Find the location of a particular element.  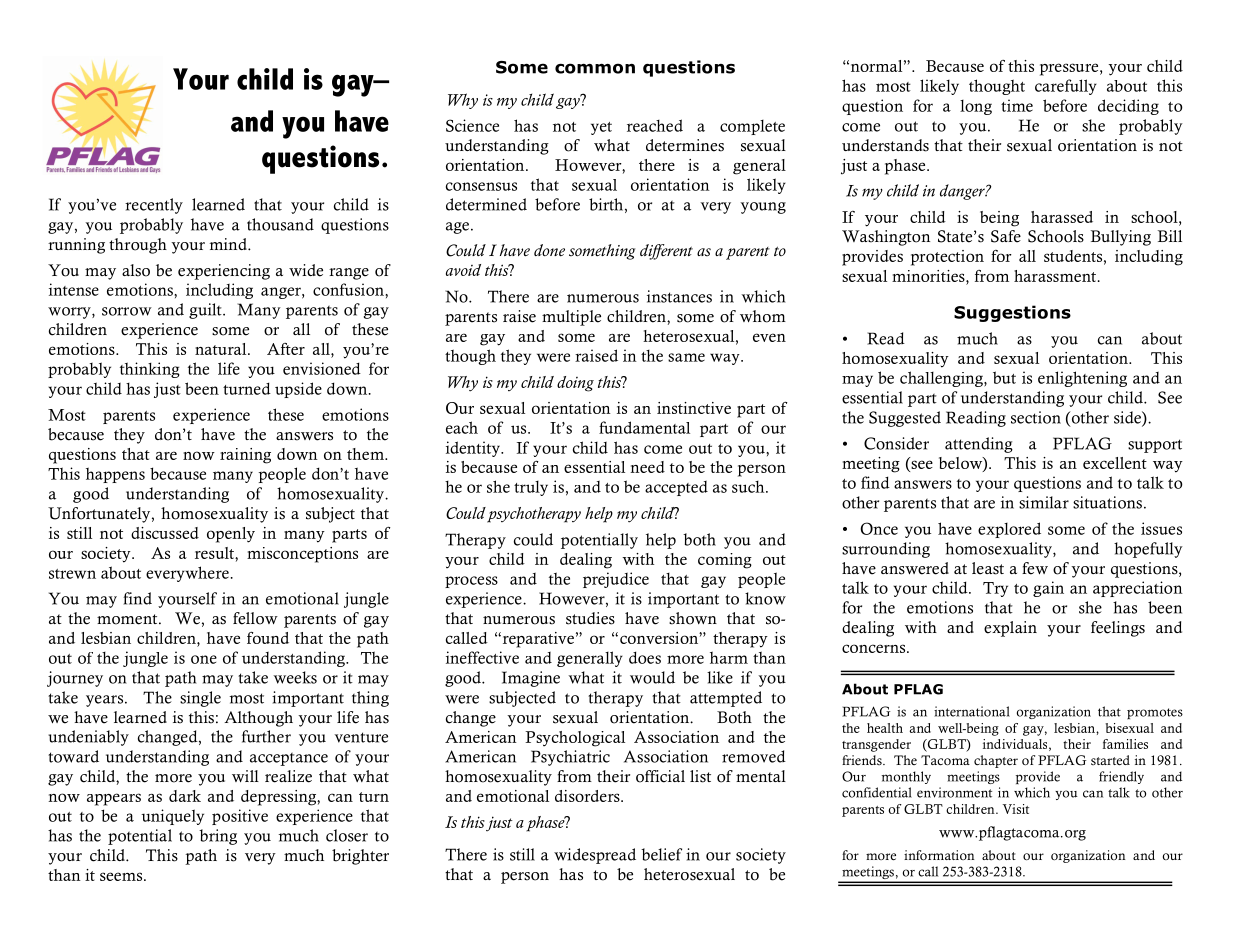

openly is located at coordinates (231, 535).
